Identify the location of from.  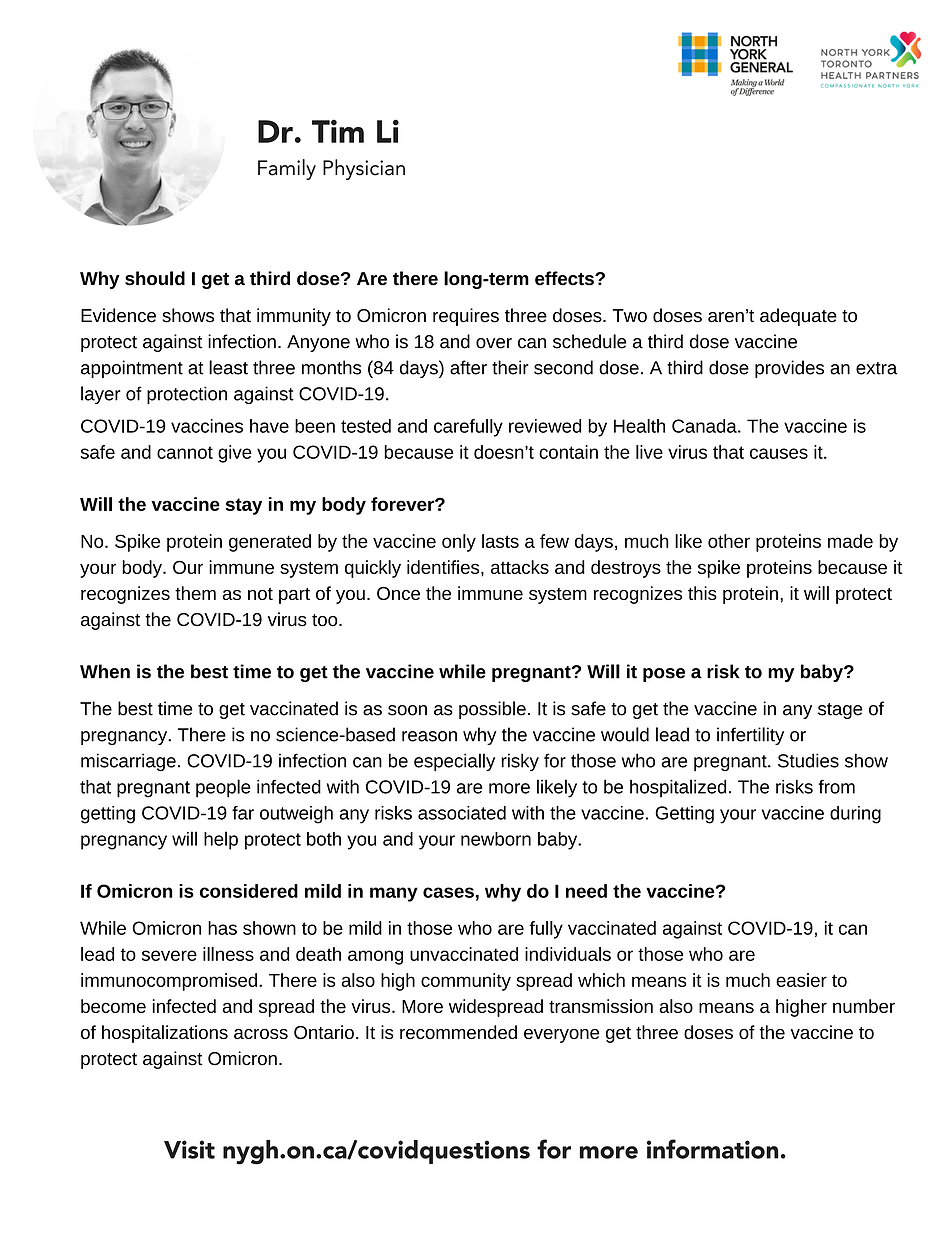
(836, 787).
